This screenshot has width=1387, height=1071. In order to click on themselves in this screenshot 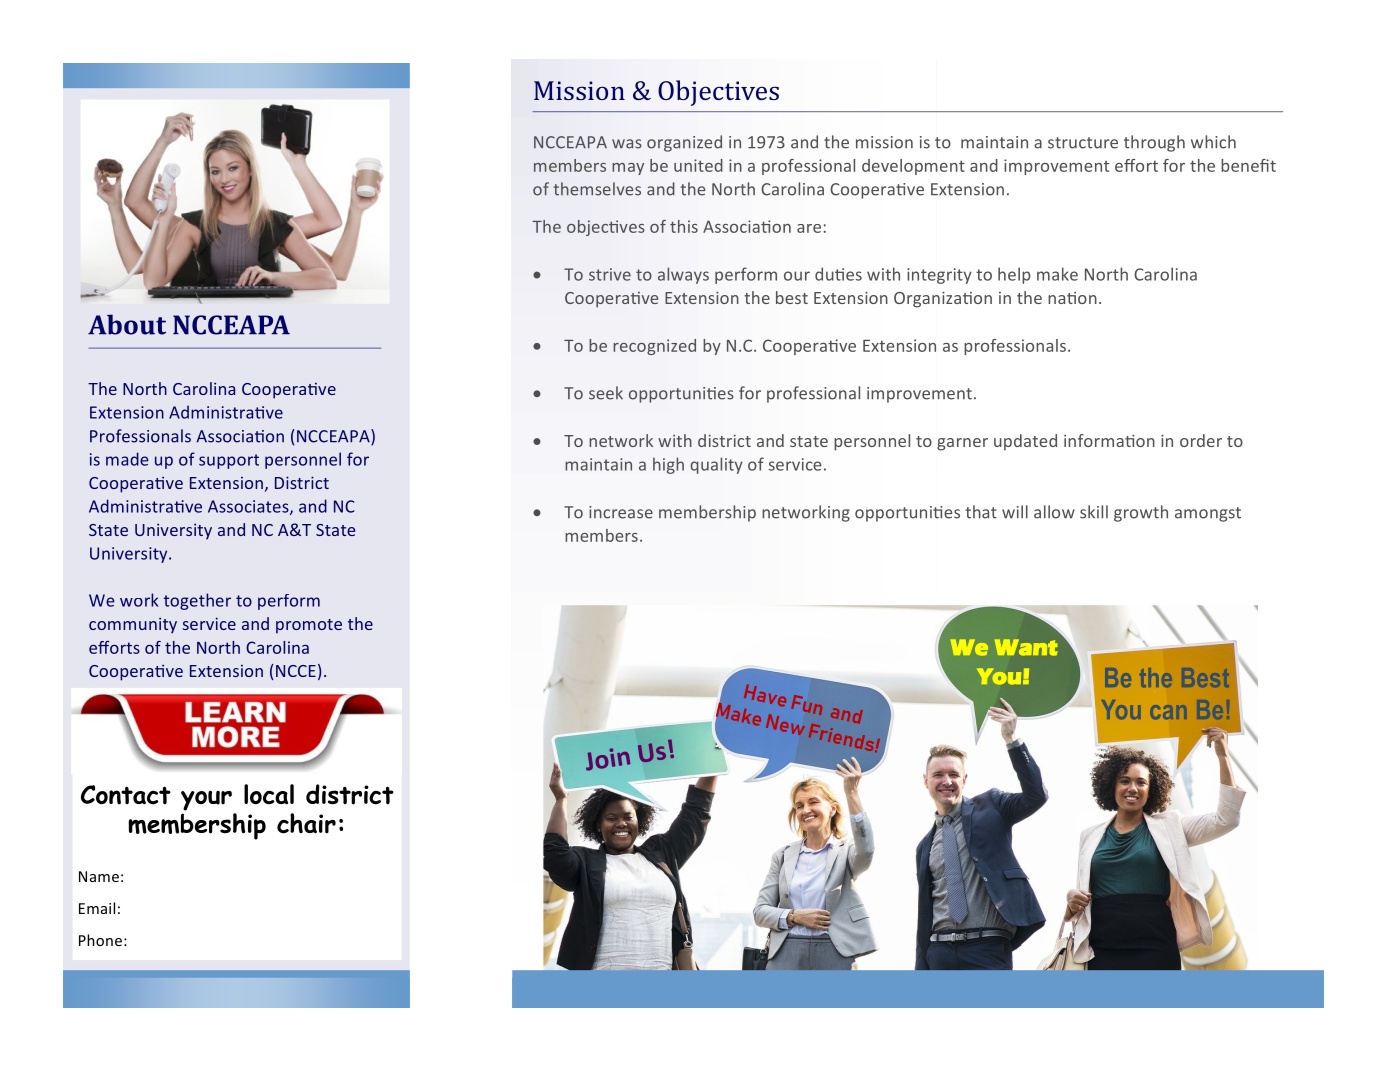, I will do `click(597, 189)`.
